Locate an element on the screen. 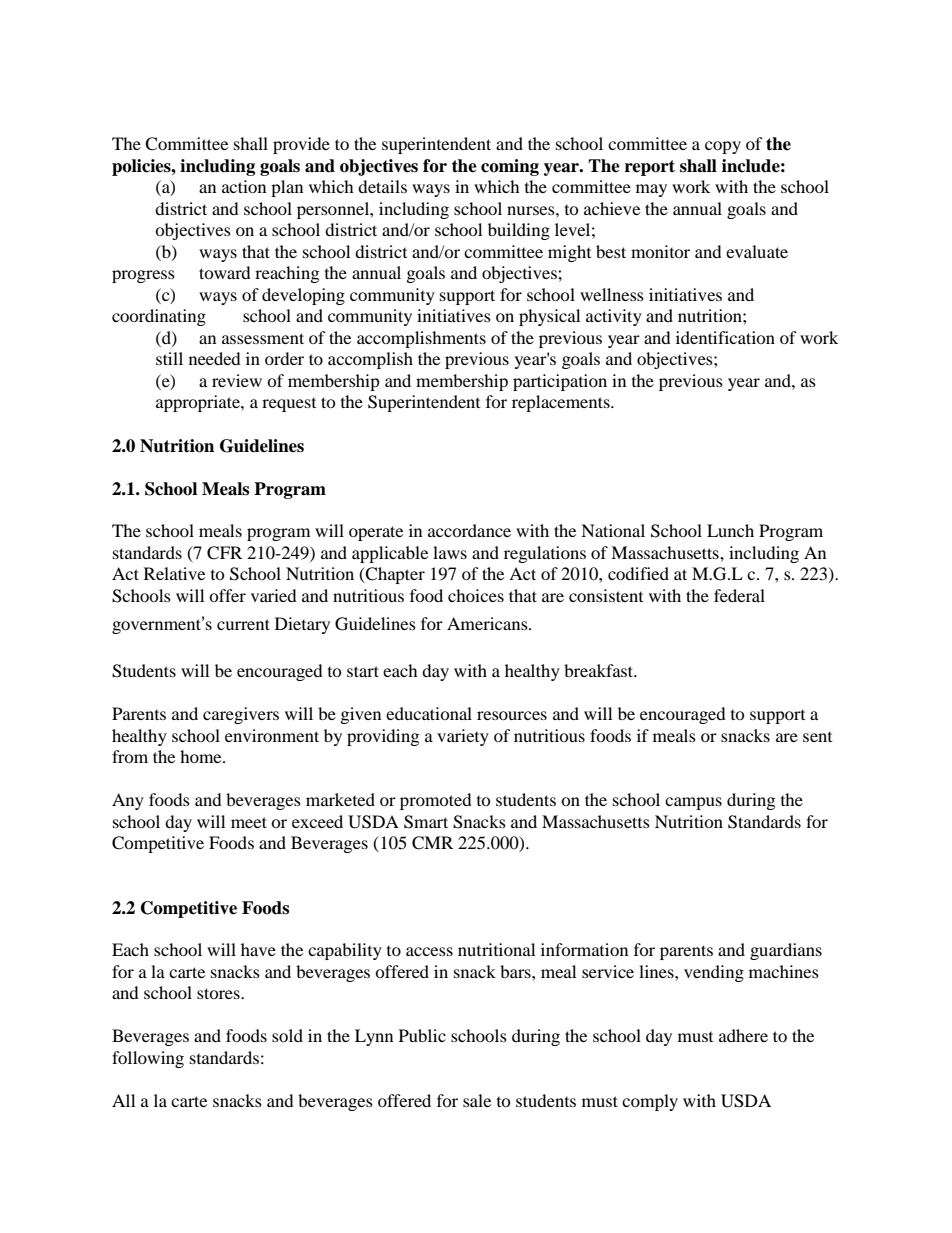 This screenshot has height=1233, width=952. appropriate is located at coordinates (199, 403).
